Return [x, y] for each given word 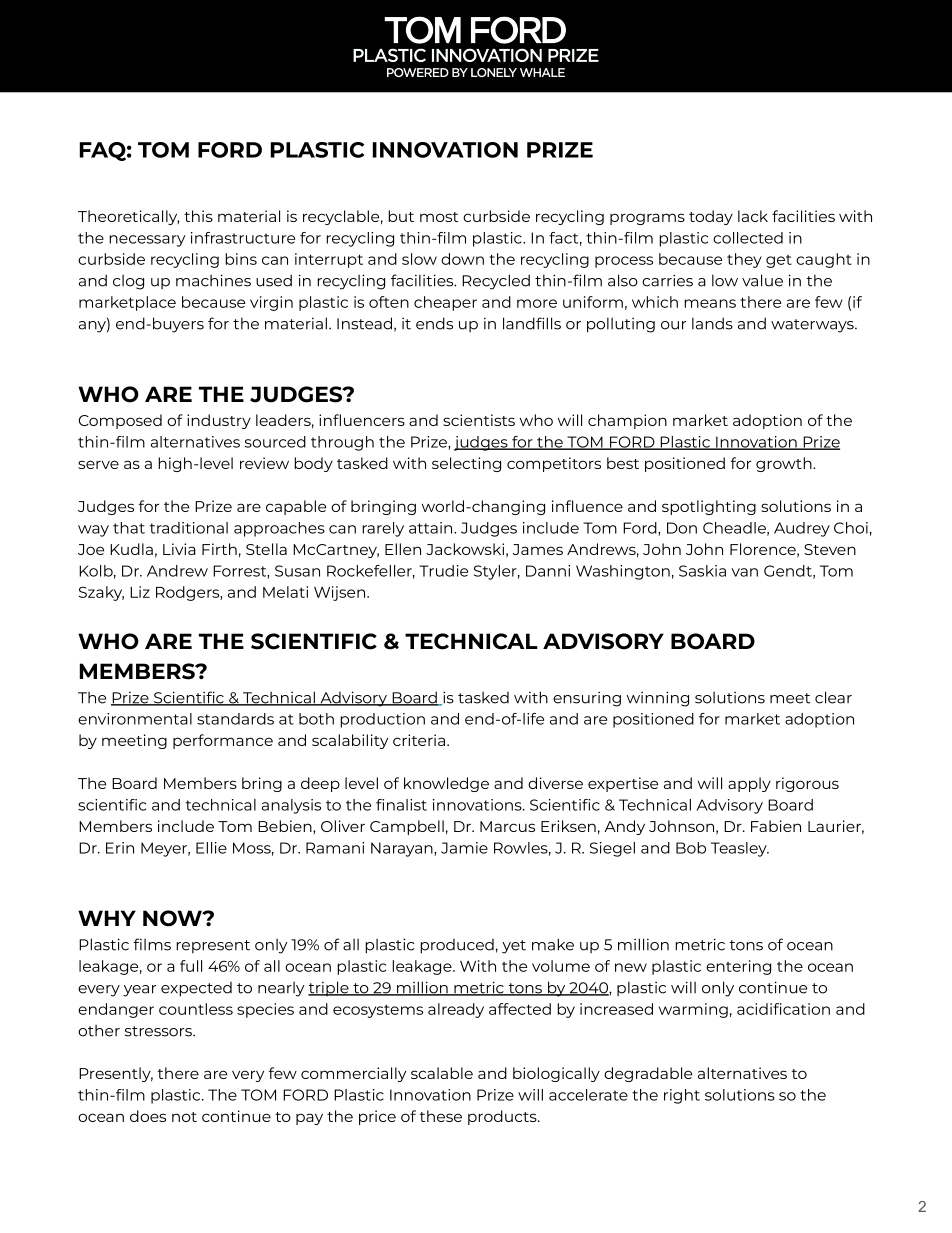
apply [749, 784]
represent [213, 946]
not [184, 1117]
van [744, 572]
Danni [548, 571]
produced [457, 946]
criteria [419, 740]
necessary [147, 241]
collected [748, 238]
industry [219, 421]
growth [785, 464]
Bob [691, 848]
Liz [140, 592]
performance [223, 741]
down [462, 259]
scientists [479, 420]
